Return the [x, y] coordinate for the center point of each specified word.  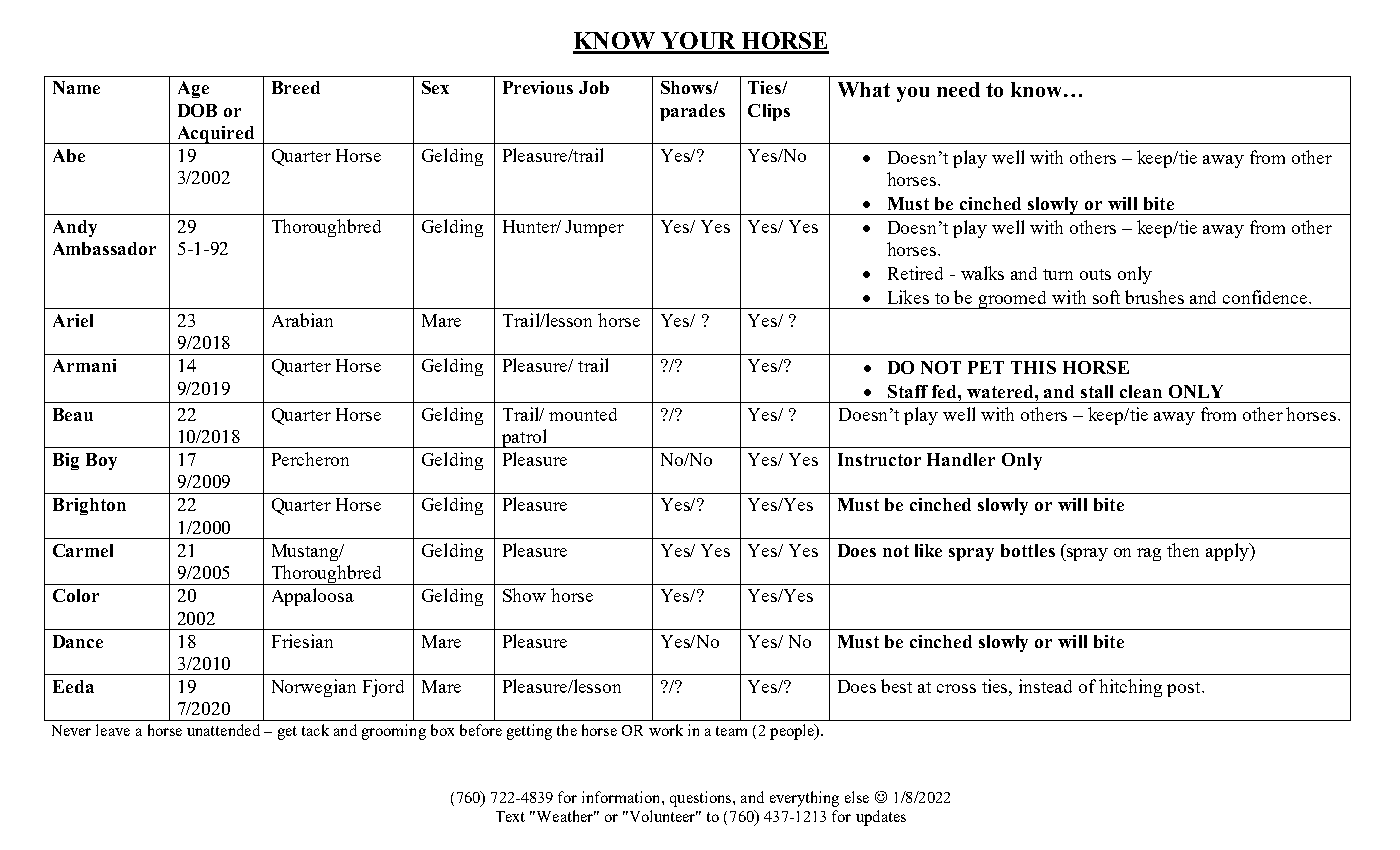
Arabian [302, 320]
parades [692, 112]
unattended [223, 730]
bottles [1028, 550]
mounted [583, 414]
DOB [197, 110]
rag [1149, 554]
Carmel [83, 550]
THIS [1033, 367]
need [958, 89]
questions [702, 799]
